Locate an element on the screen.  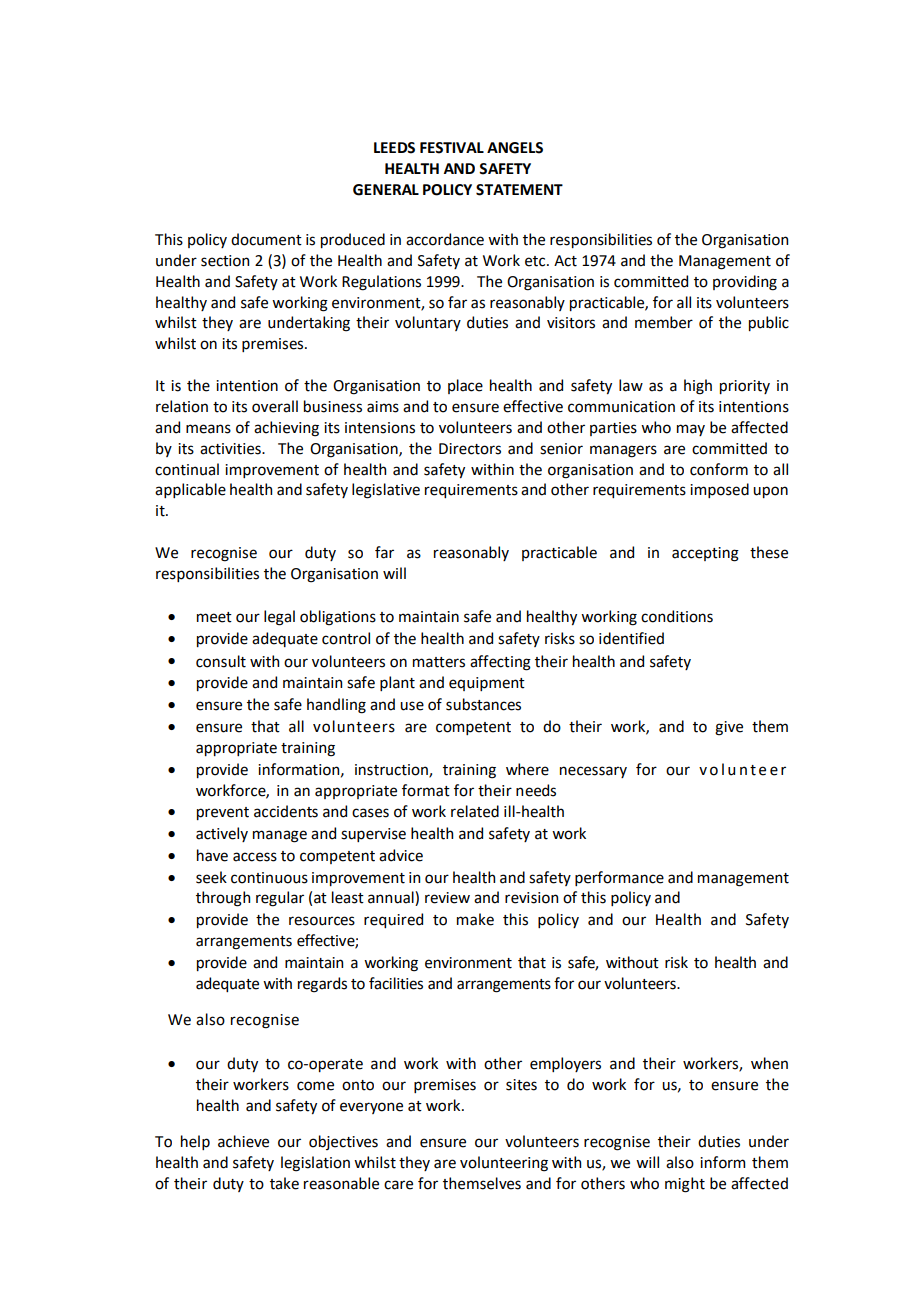
overall is located at coordinates (275, 406).
